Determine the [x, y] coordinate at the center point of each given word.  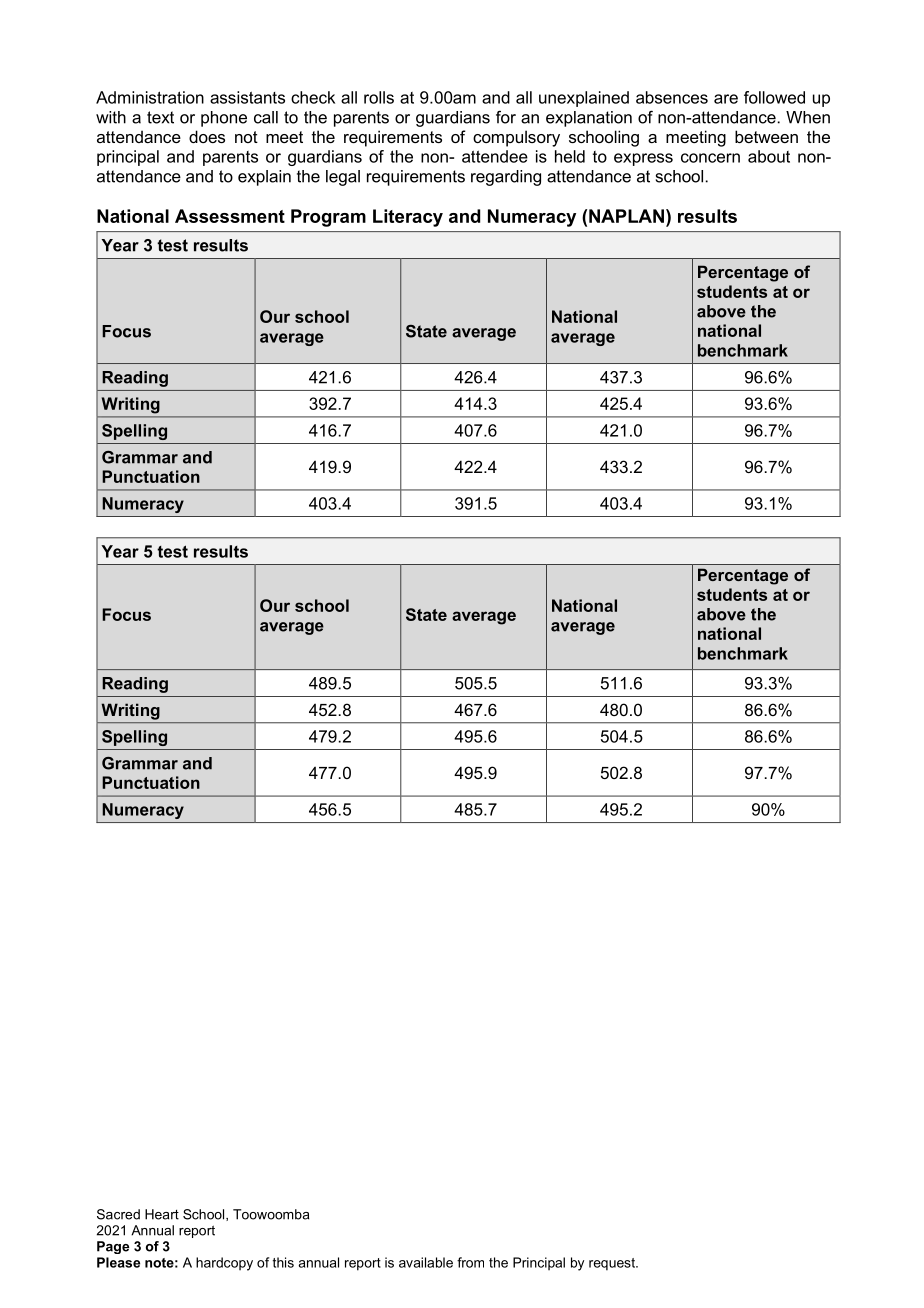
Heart [162, 1214]
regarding [506, 178]
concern [710, 158]
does [207, 136]
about [769, 156]
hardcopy [224, 1264]
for [506, 117]
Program [328, 218]
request [613, 1264]
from [470, 1262]
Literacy [408, 218]
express [643, 159]
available [426, 1262]
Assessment [230, 216]
